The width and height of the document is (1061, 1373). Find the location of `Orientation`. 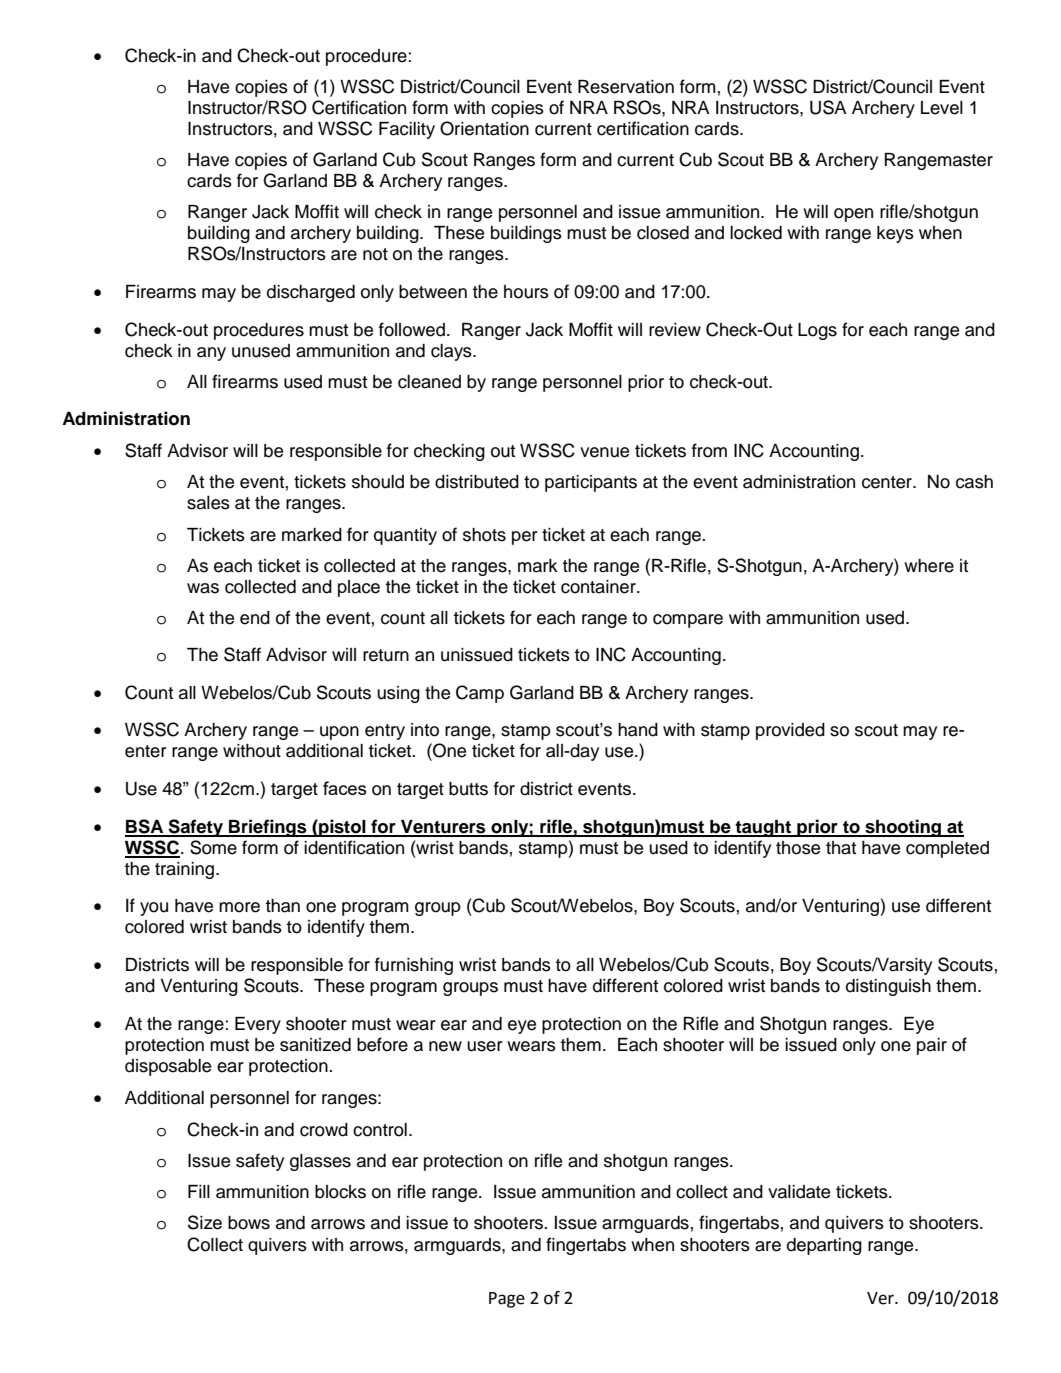

Orientation is located at coordinates (484, 128).
